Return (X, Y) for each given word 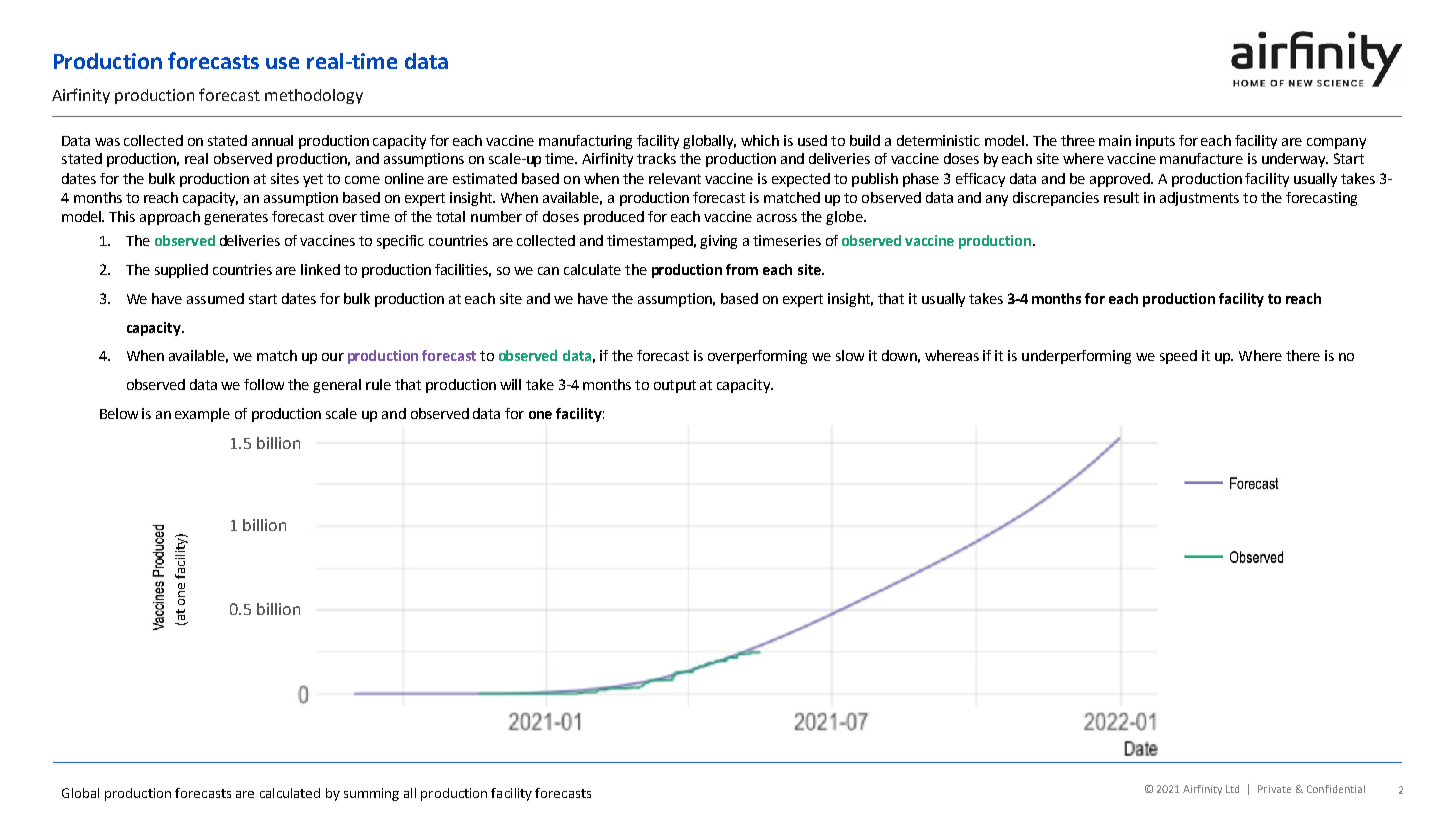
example (202, 415)
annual (272, 140)
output (675, 386)
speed (1178, 357)
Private (1274, 789)
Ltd (1232, 789)
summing (371, 794)
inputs (1155, 142)
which (760, 140)
